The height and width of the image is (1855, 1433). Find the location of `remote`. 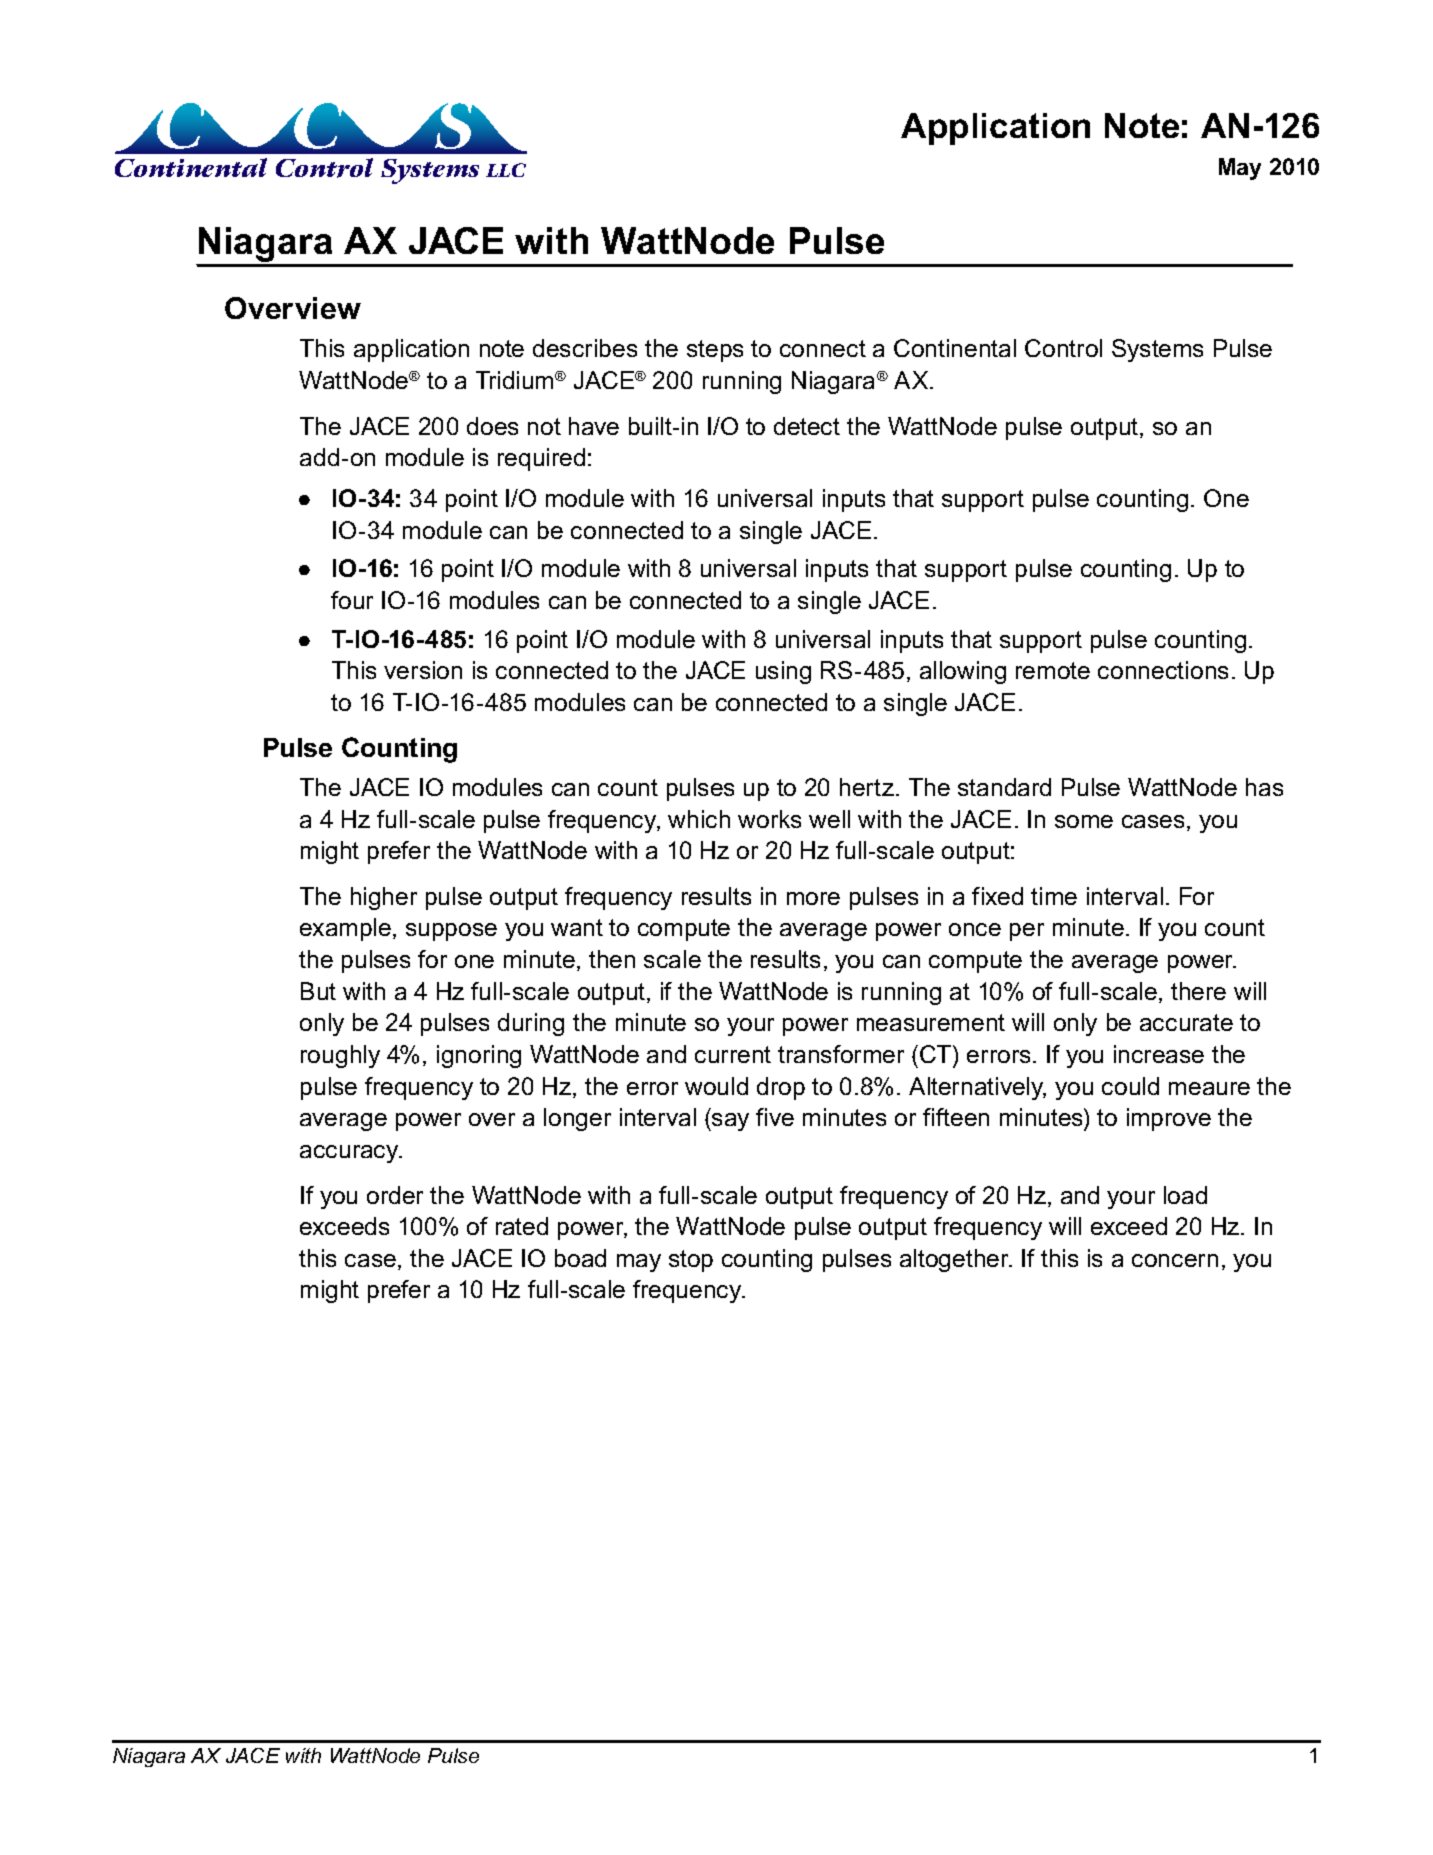

remote is located at coordinates (1053, 670).
